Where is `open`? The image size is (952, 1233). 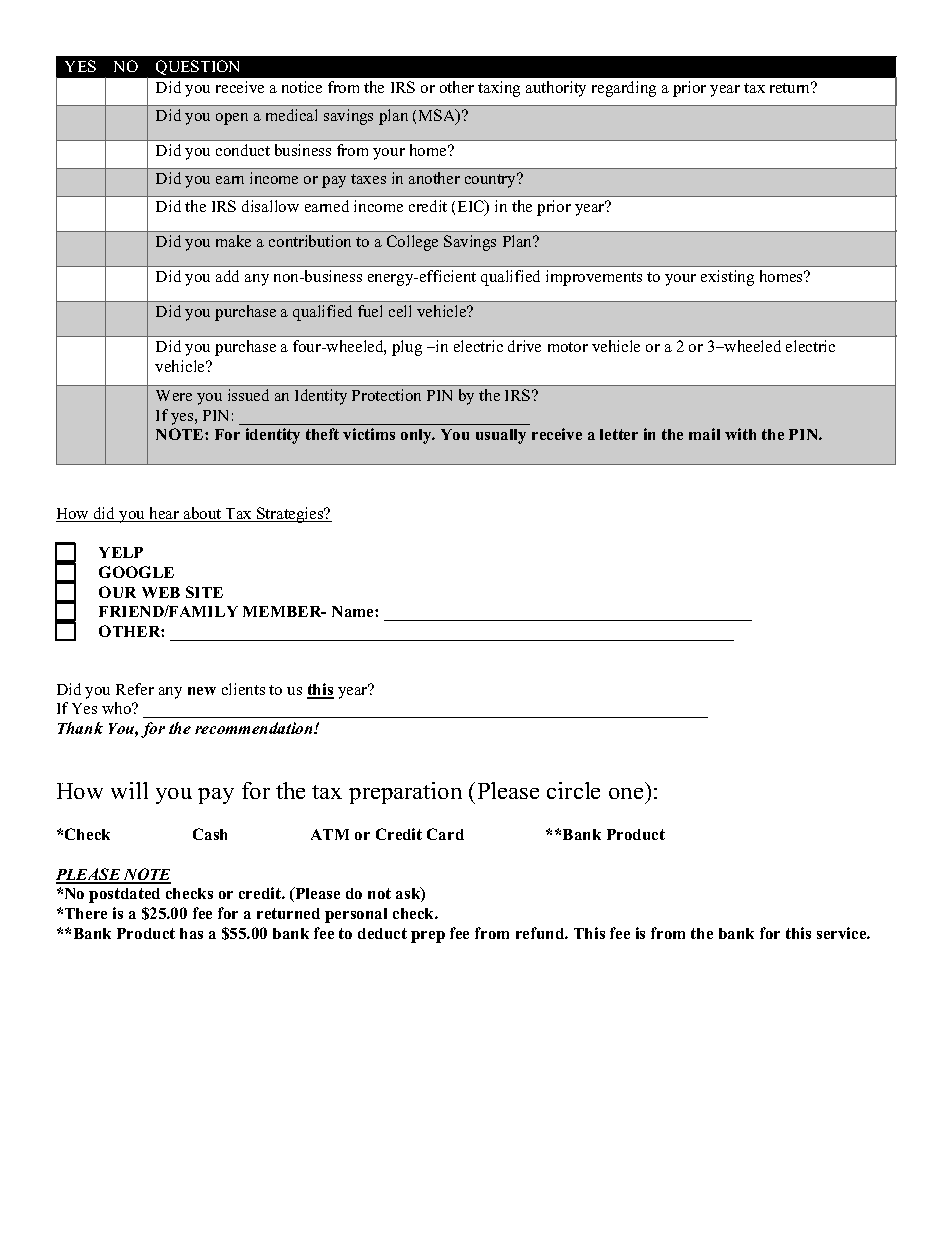
open is located at coordinates (232, 119).
